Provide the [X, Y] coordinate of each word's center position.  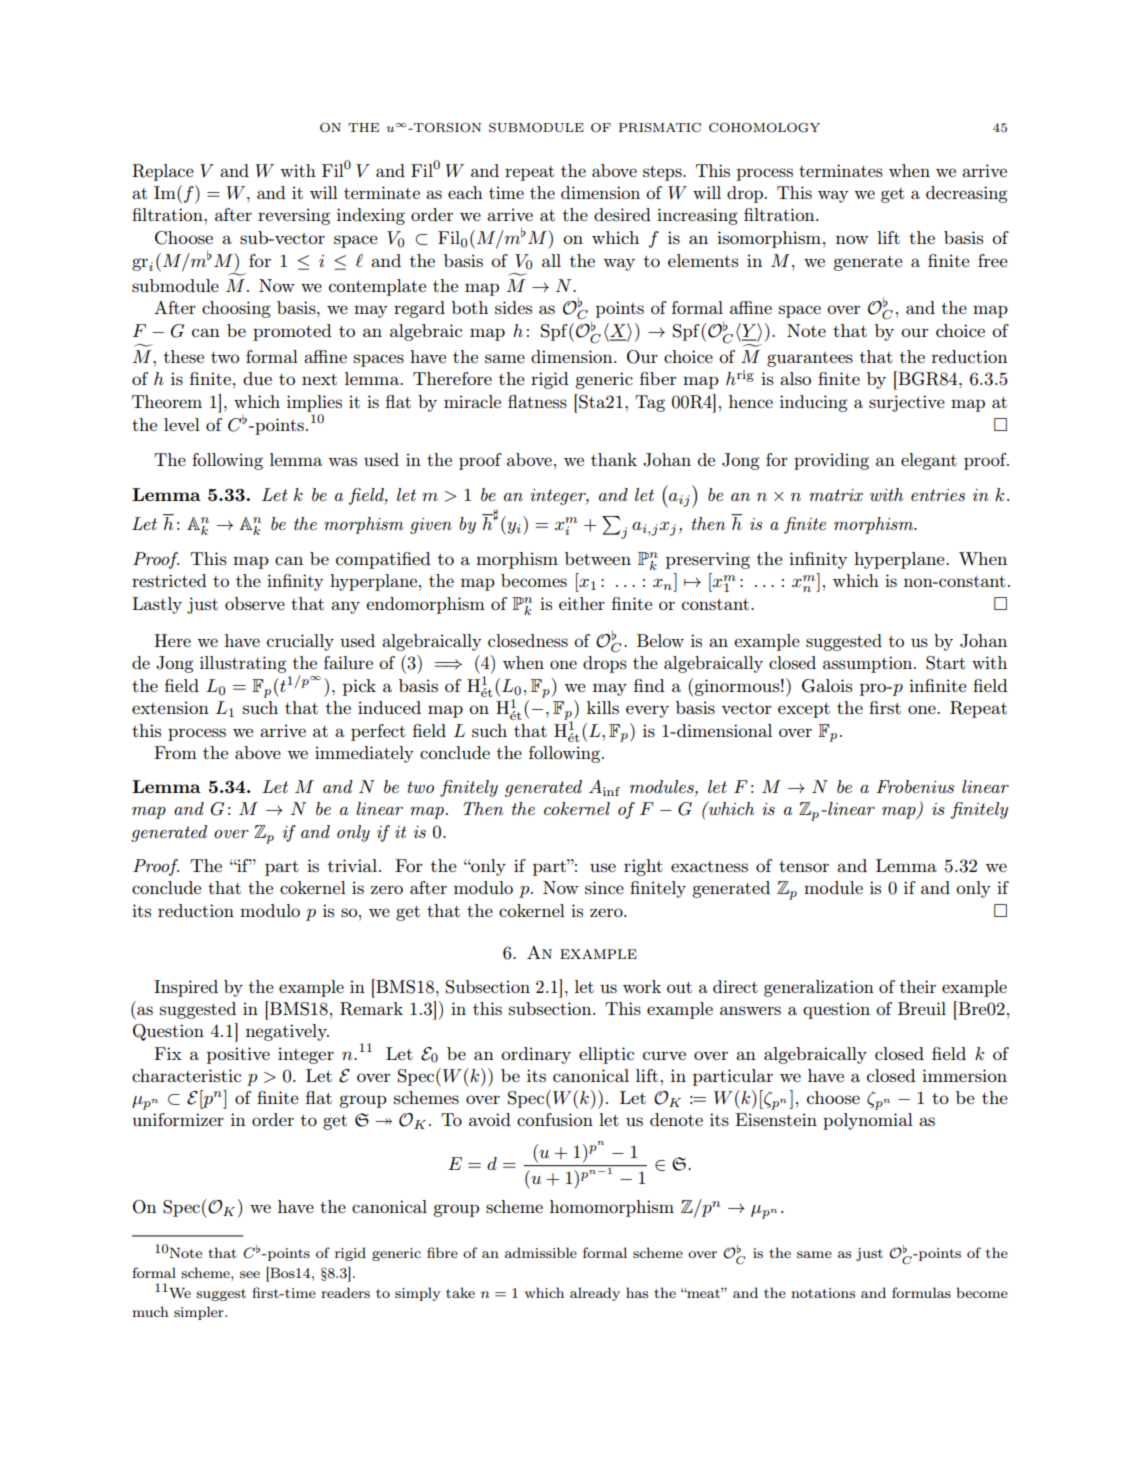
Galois [827, 686]
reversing [294, 216]
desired [622, 214]
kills [603, 707]
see [250, 1274]
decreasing [967, 194]
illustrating [243, 664]
